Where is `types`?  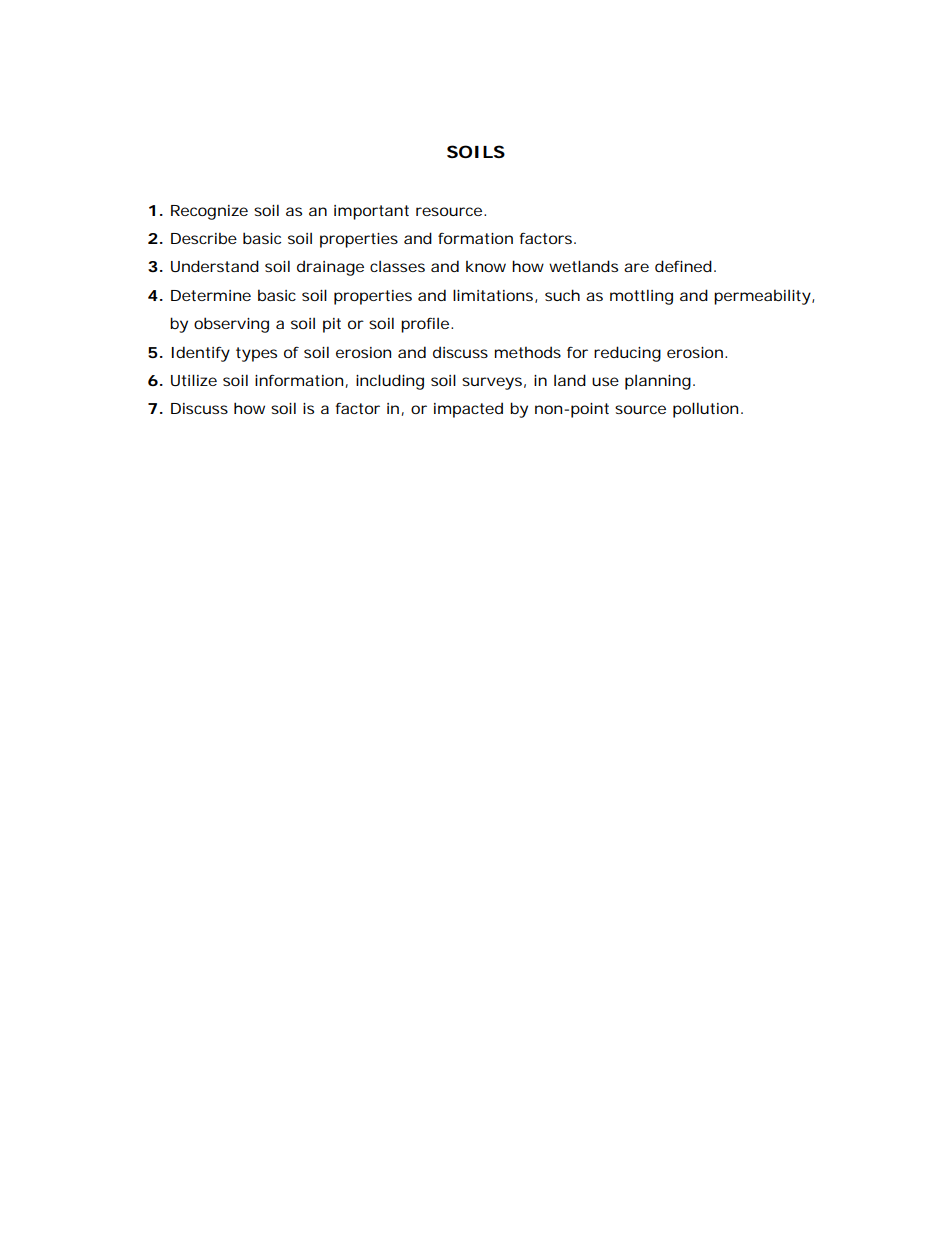
types is located at coordinates (256, 354).
